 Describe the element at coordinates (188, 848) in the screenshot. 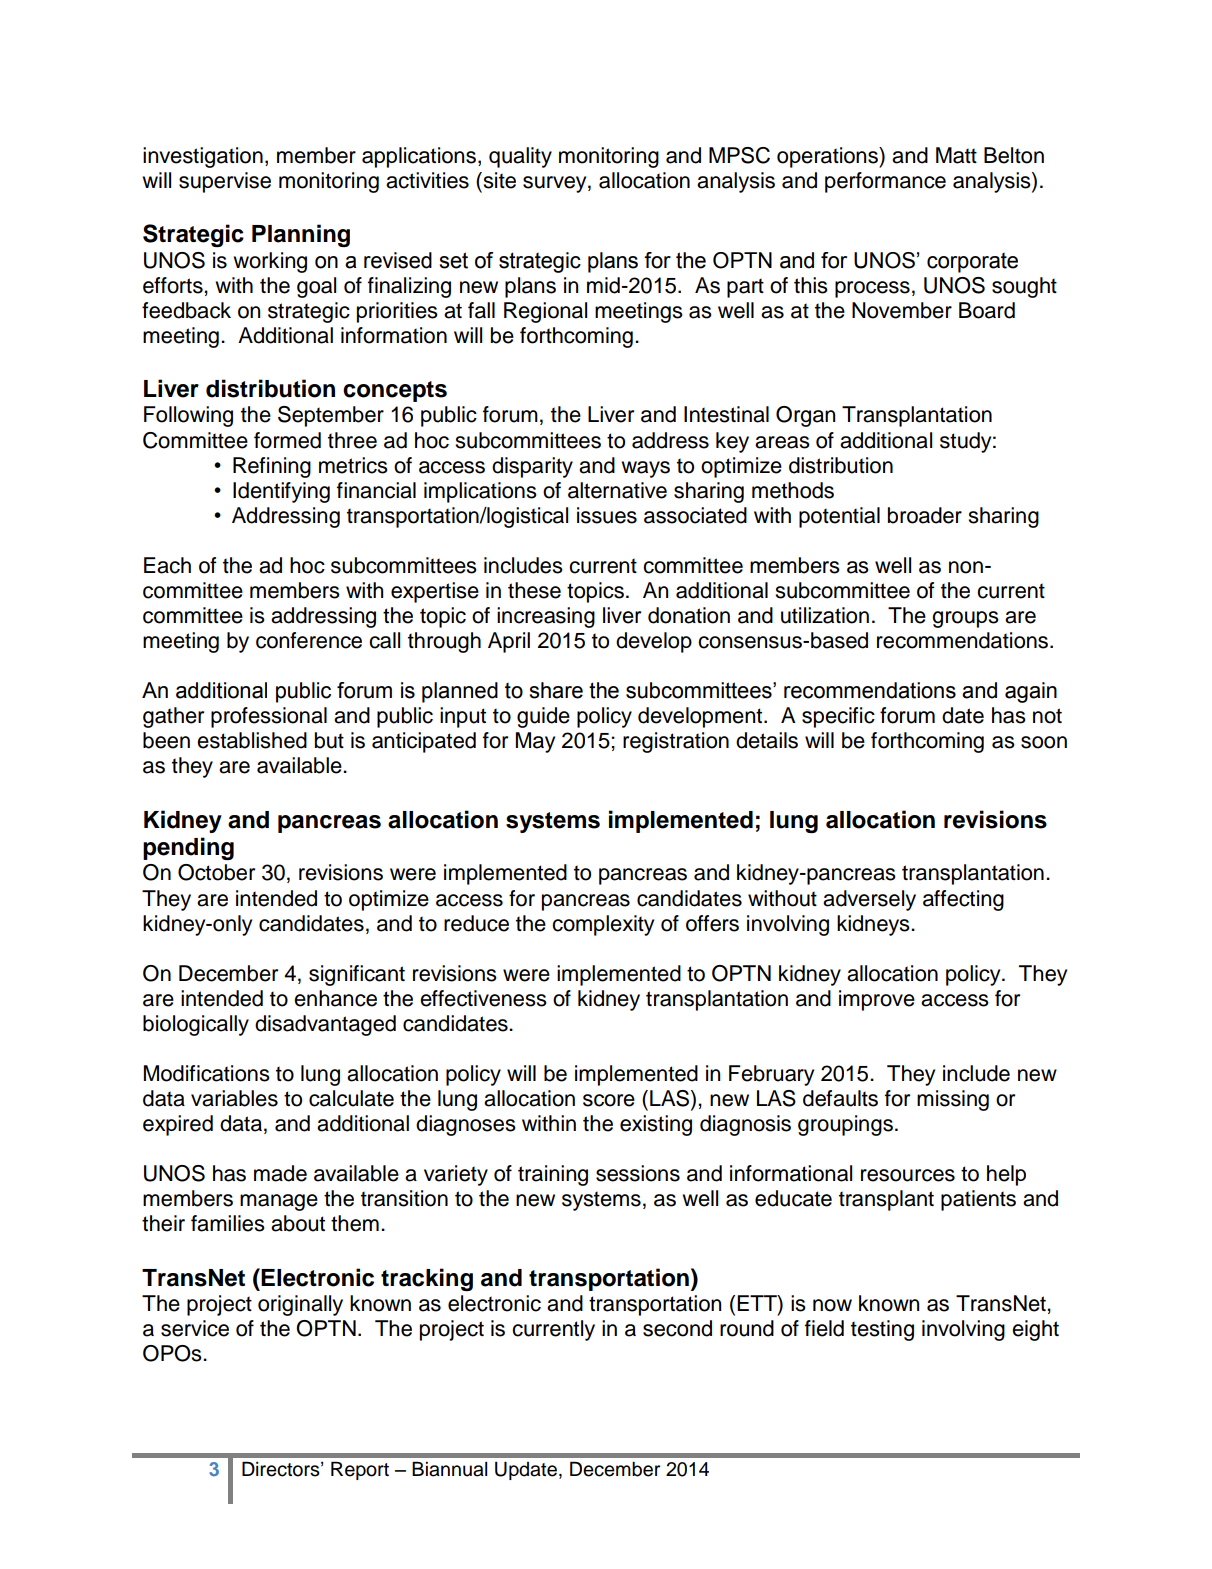

I see `pending` at that location.
